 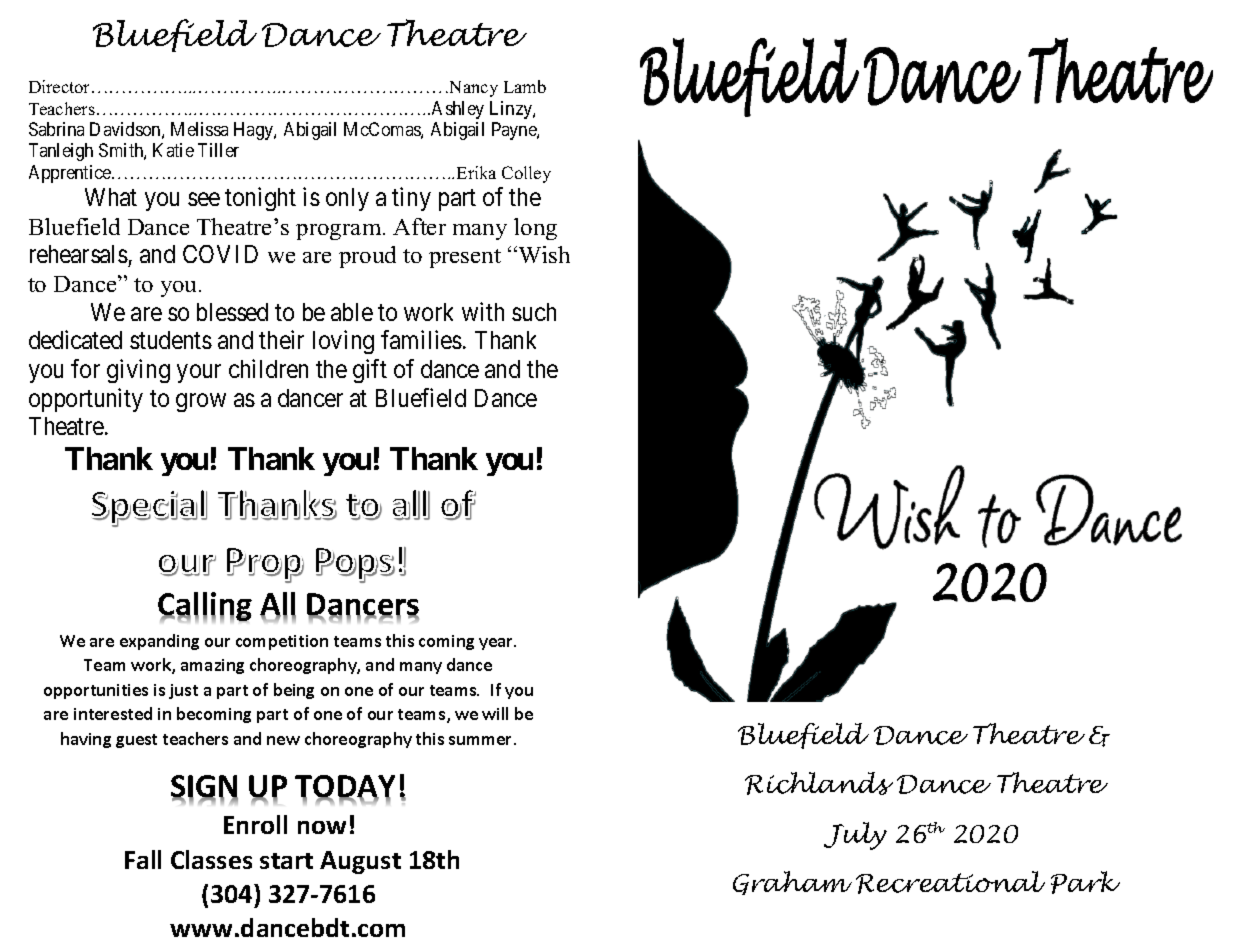 What do you see at coordinates (232, 312) in the document?
I see `blessed` at bounding box center [232, 312].
